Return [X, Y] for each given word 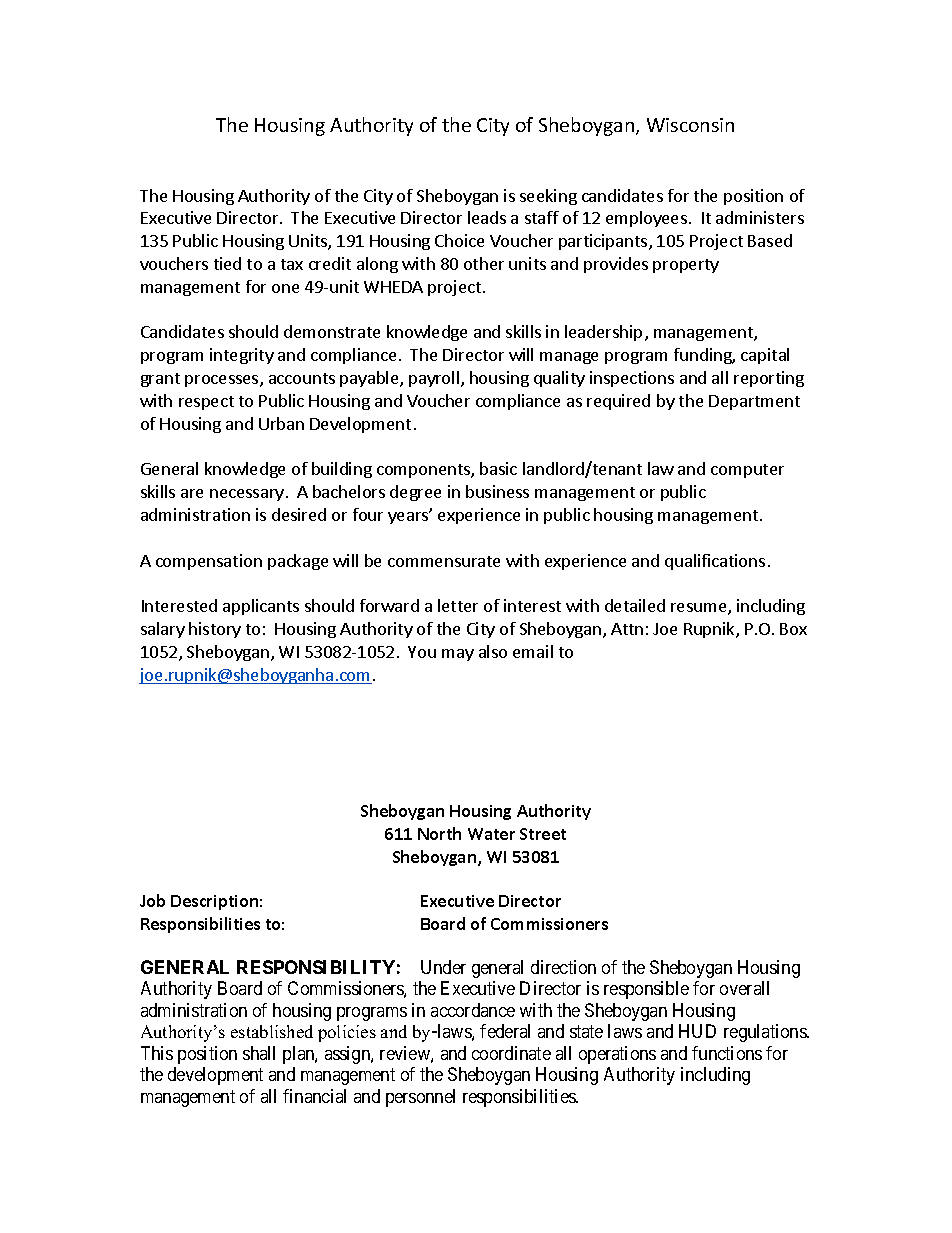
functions [727, 1053]
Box [793, 629]
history [215, 630]
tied [227, 263]
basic [498, 468]
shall [259, 1053]
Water [491, 834]
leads [487, 217]
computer [747, 471]
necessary [247, 495]
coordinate [511, 1053]
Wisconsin [690, 125]
